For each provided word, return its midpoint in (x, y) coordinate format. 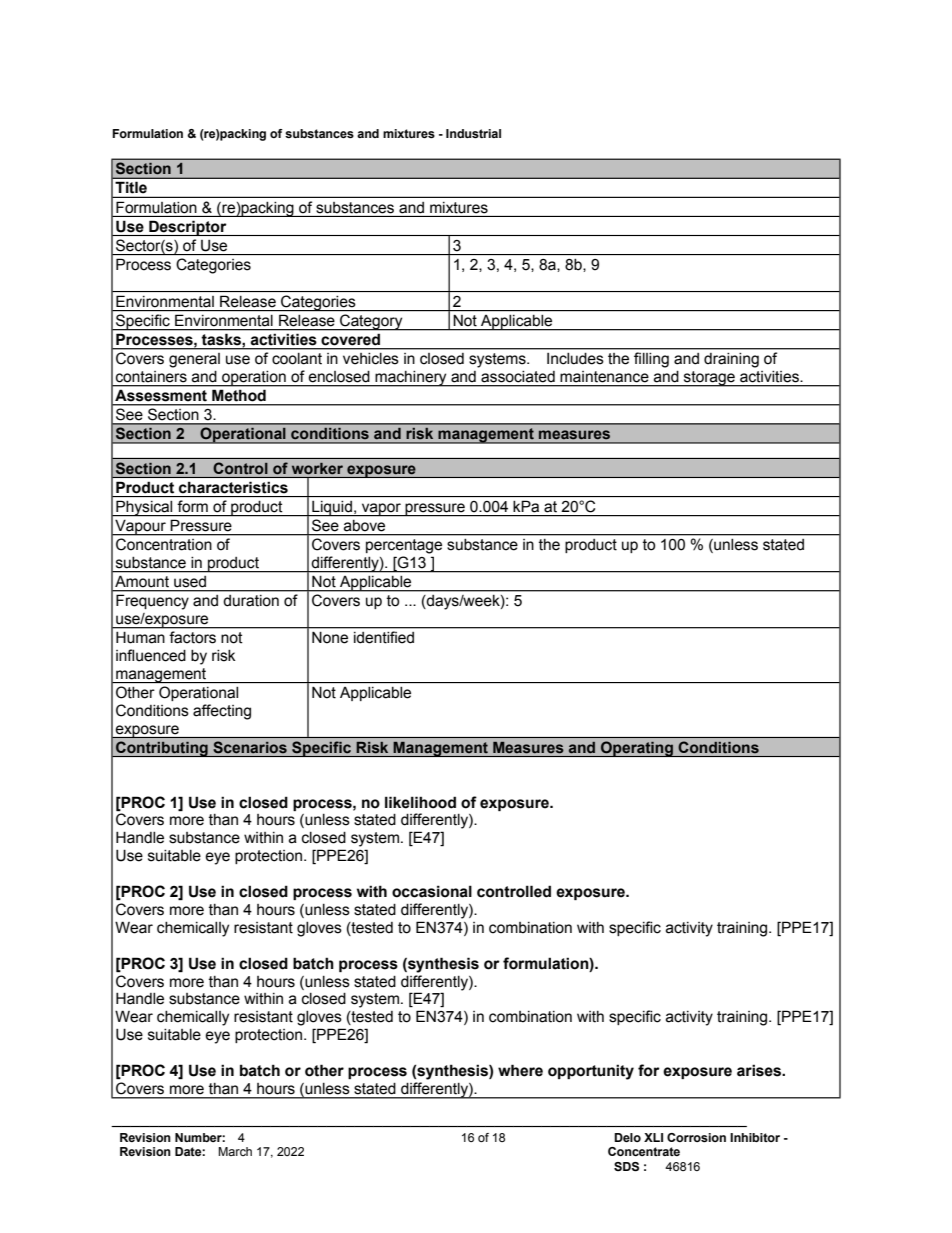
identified (384, 637)
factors (193, 637)
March (235, 1151)
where (520, 1070)
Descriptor (188, 228)
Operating (637, 749)
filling (651, 360)
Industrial (473, 133)
